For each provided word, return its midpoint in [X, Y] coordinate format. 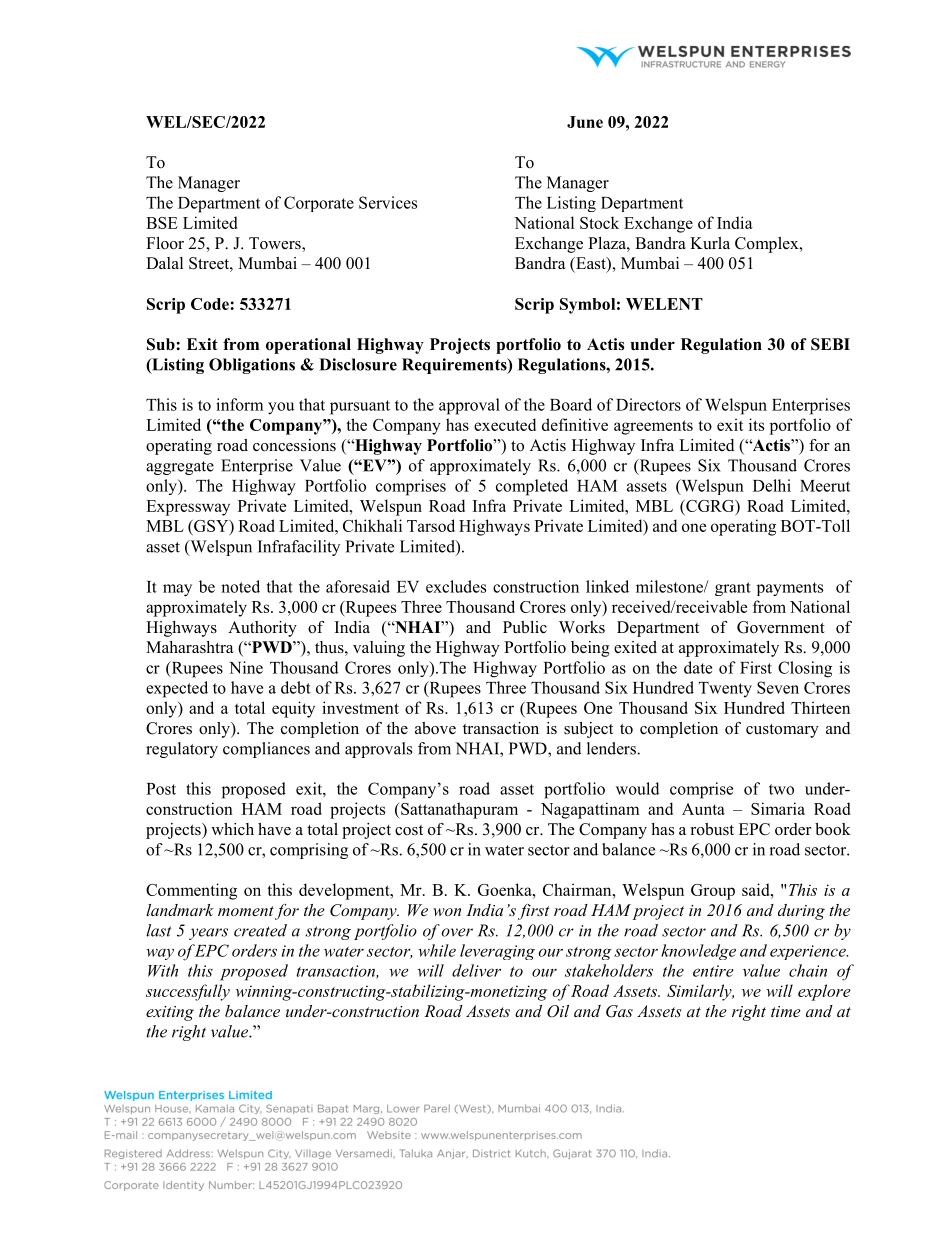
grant [733, 589]
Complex [768, 245]
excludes [456, 586]
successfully [188, 992]
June [585, 122]
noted [240, 586]
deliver [476, 970]
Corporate [319, 204]
